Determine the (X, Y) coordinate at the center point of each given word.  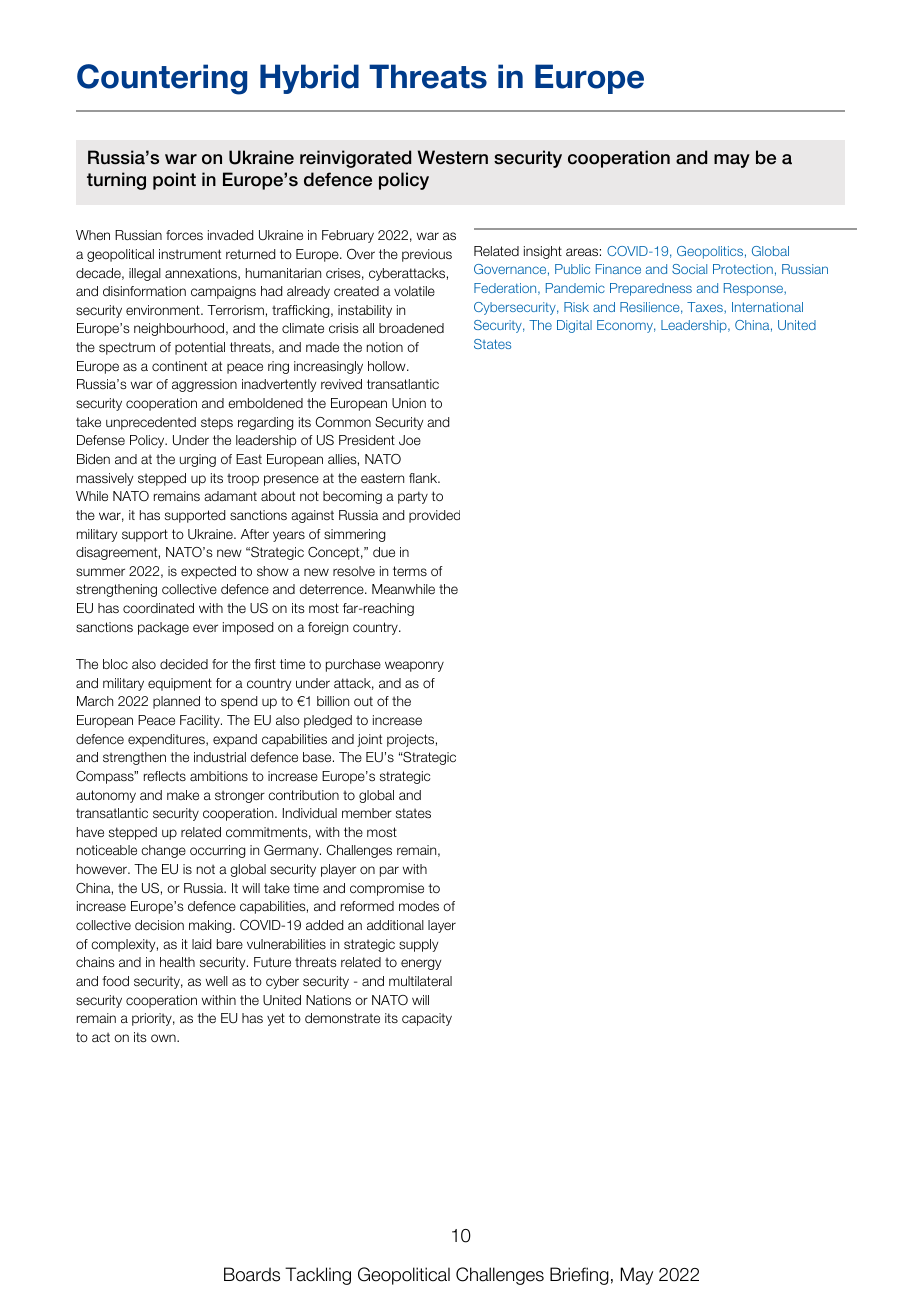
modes (419, 906)
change (163, 851)
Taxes (706, 308)
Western (453, 157)
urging (198, 460)
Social (689, 269)
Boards (252, 1274)
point (174, 181)
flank (424, 478)
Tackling (318, 1276)
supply (418, 945)
